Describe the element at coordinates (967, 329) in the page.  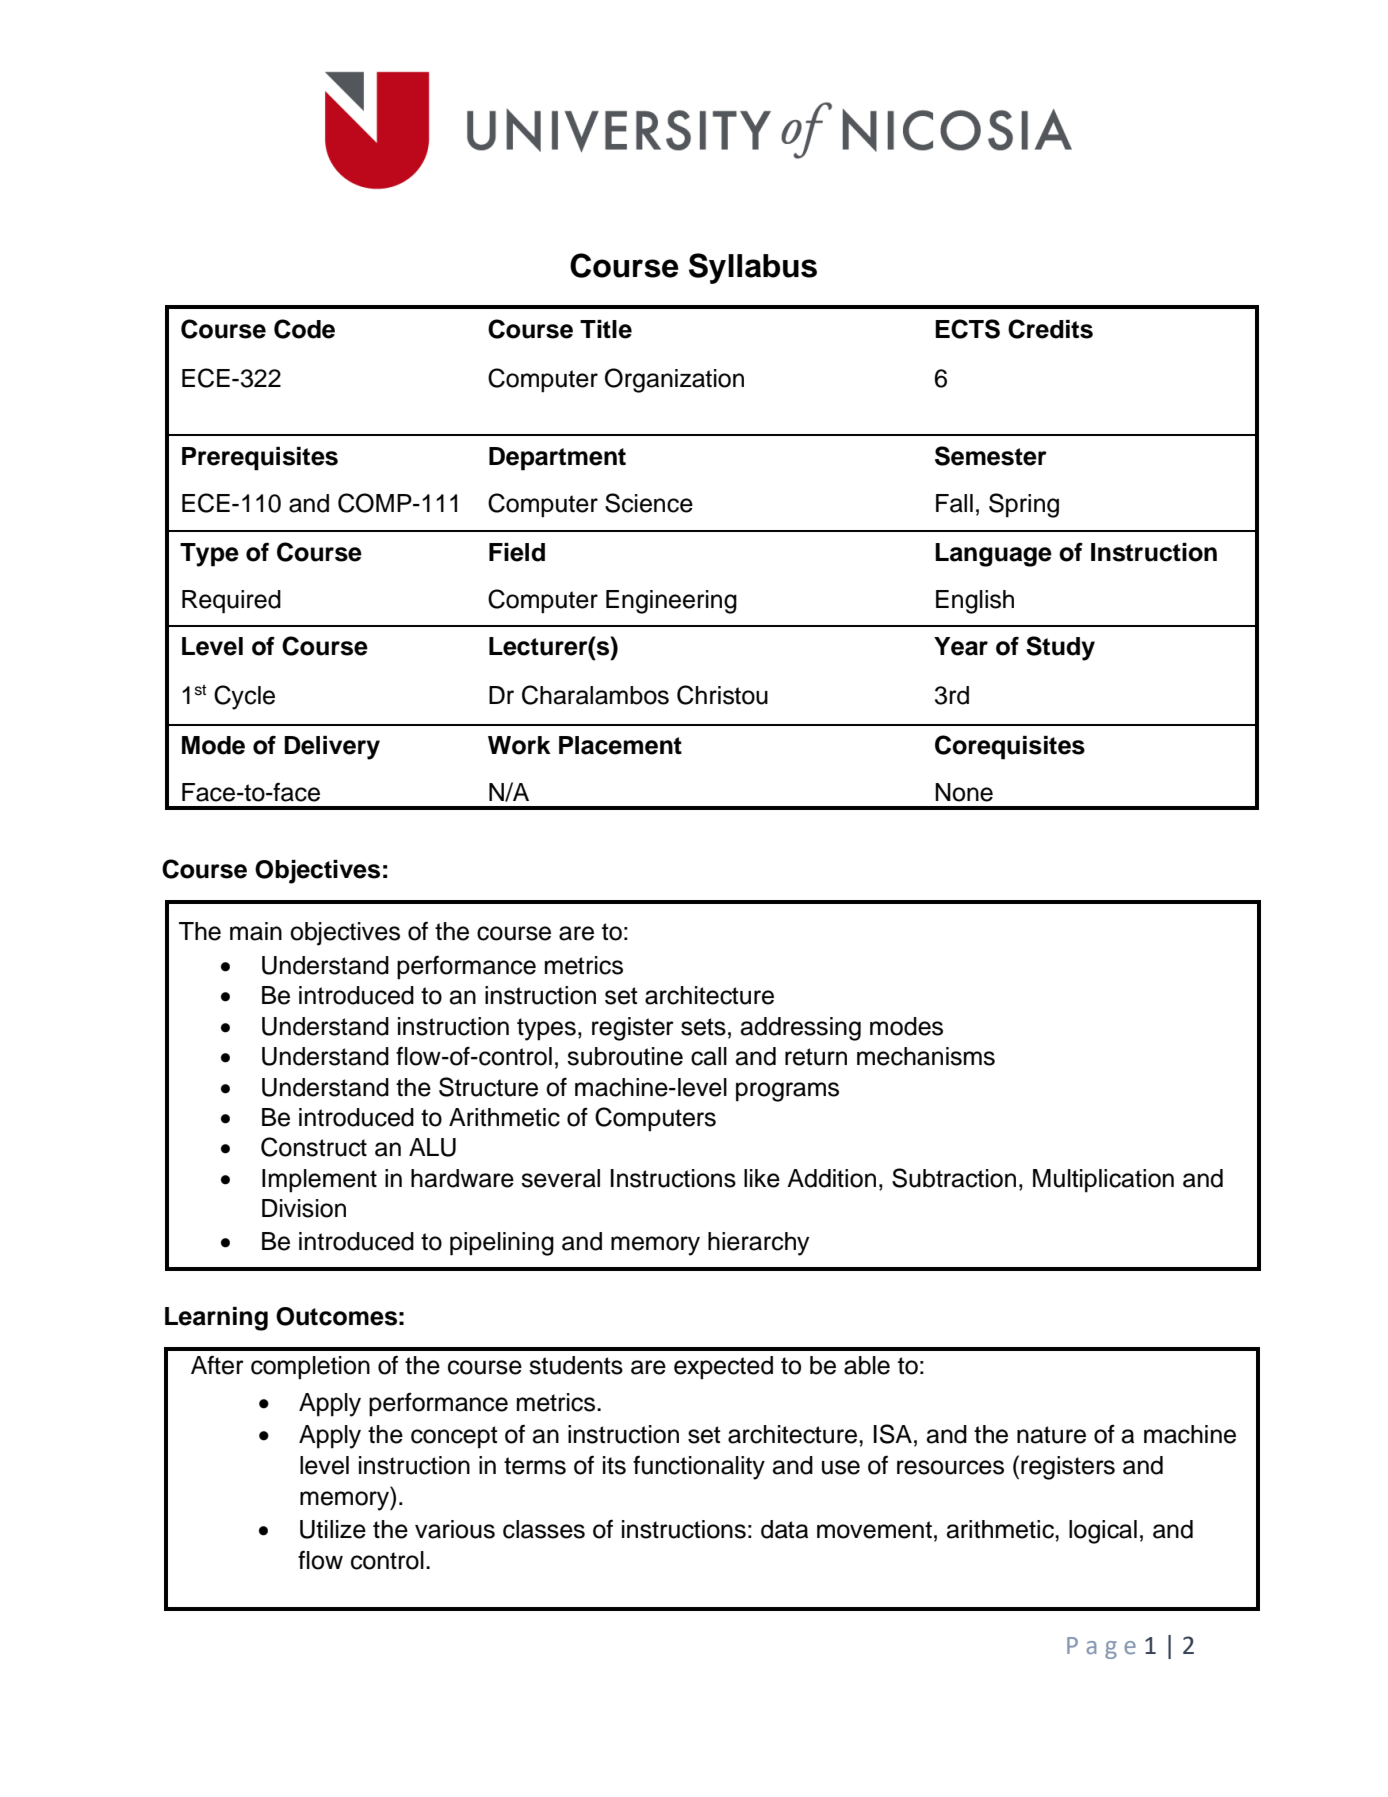
I see `ECTS` at that location.
